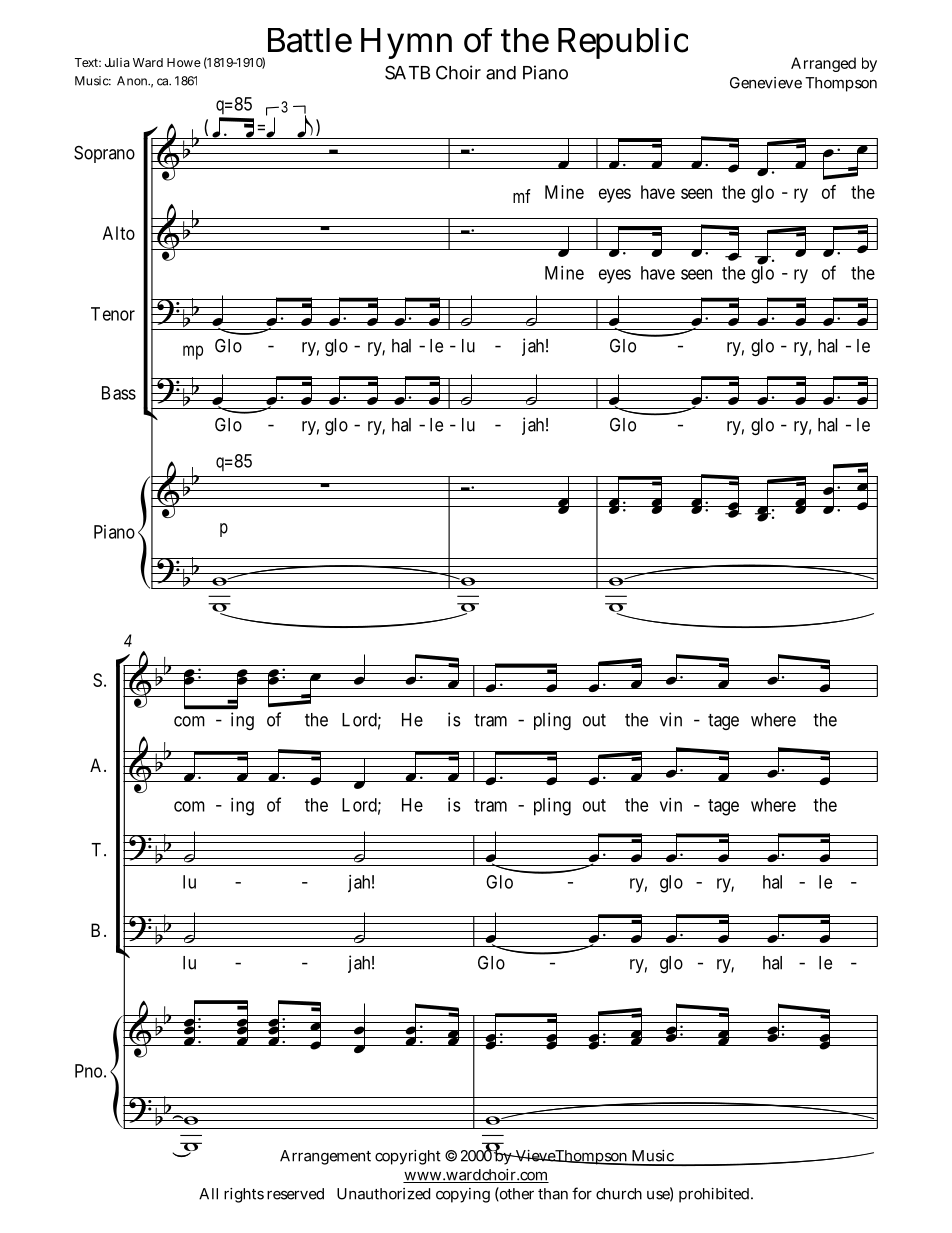 This screenshot has height=1233, width=952. I want to click on and, so click(501, 73).
